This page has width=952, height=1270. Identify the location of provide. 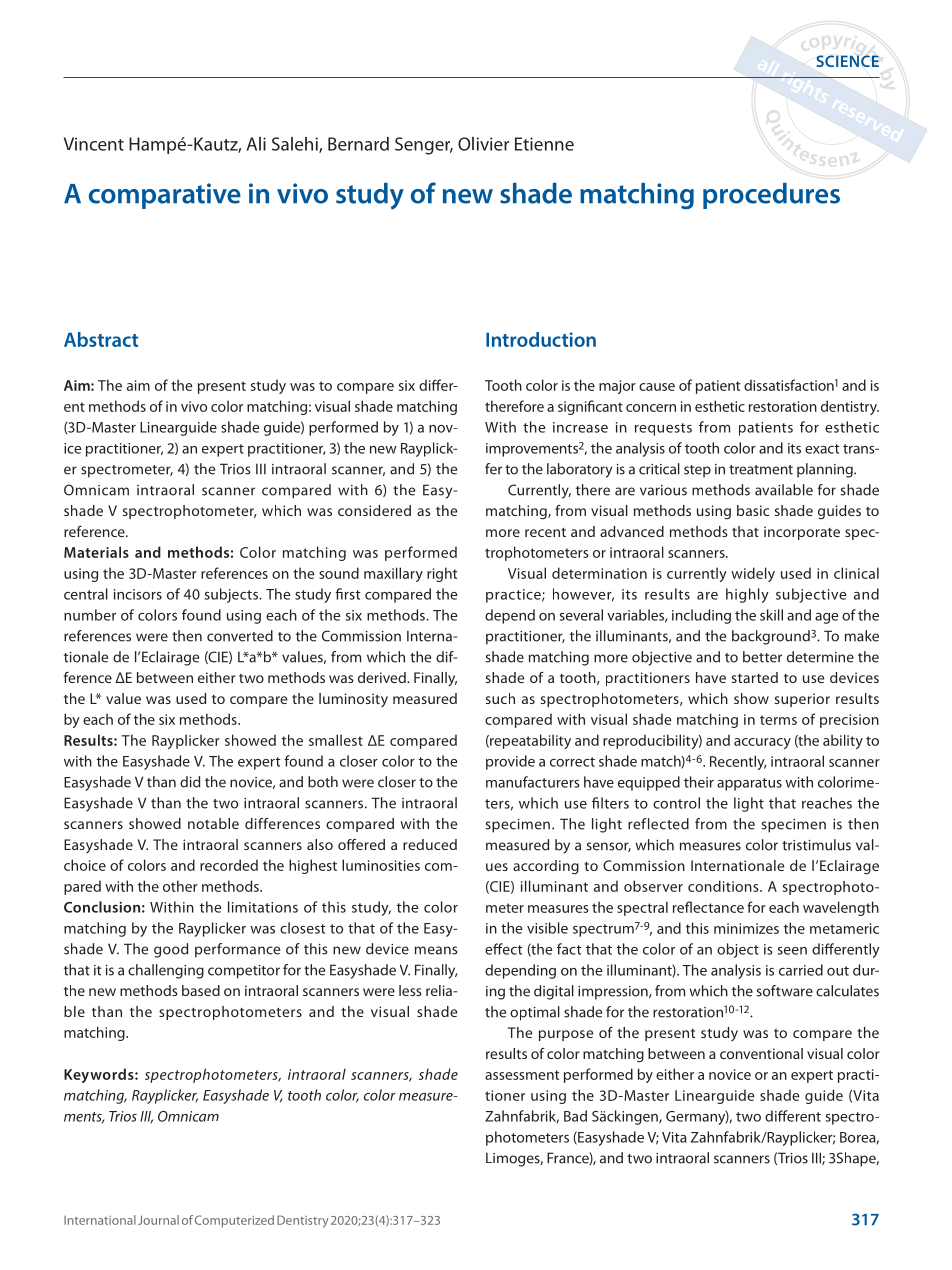
(510, 762).
